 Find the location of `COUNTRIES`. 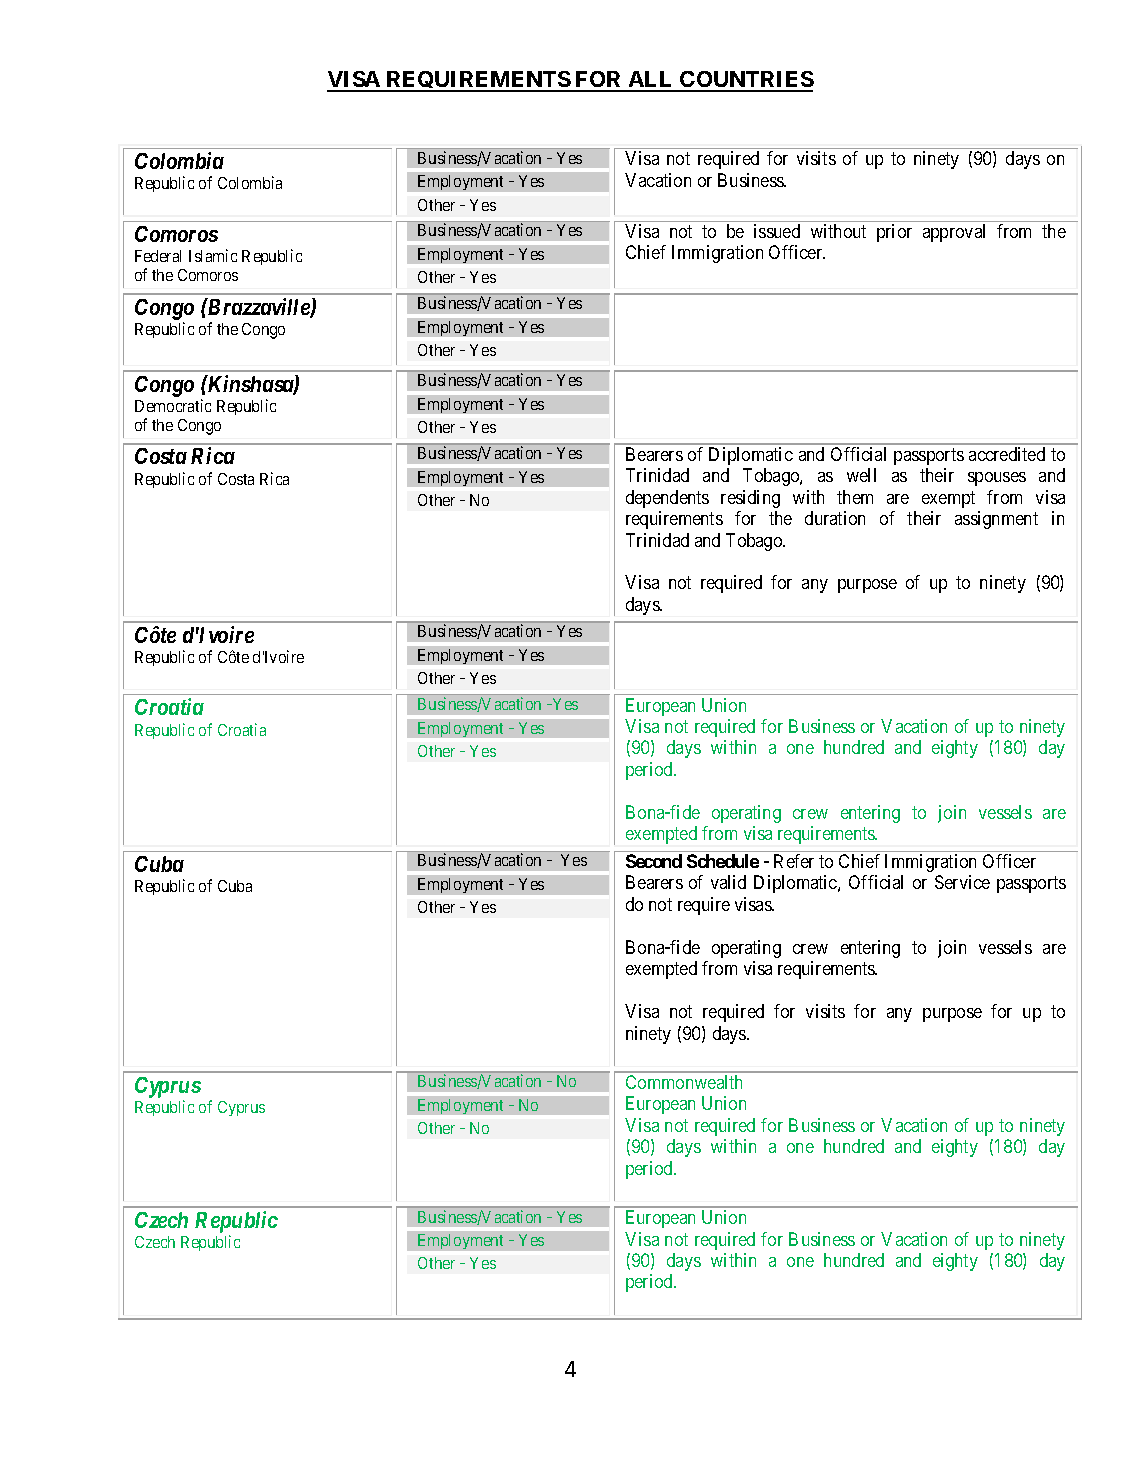

COUNTRIES is located at coordinates (746, 81).
